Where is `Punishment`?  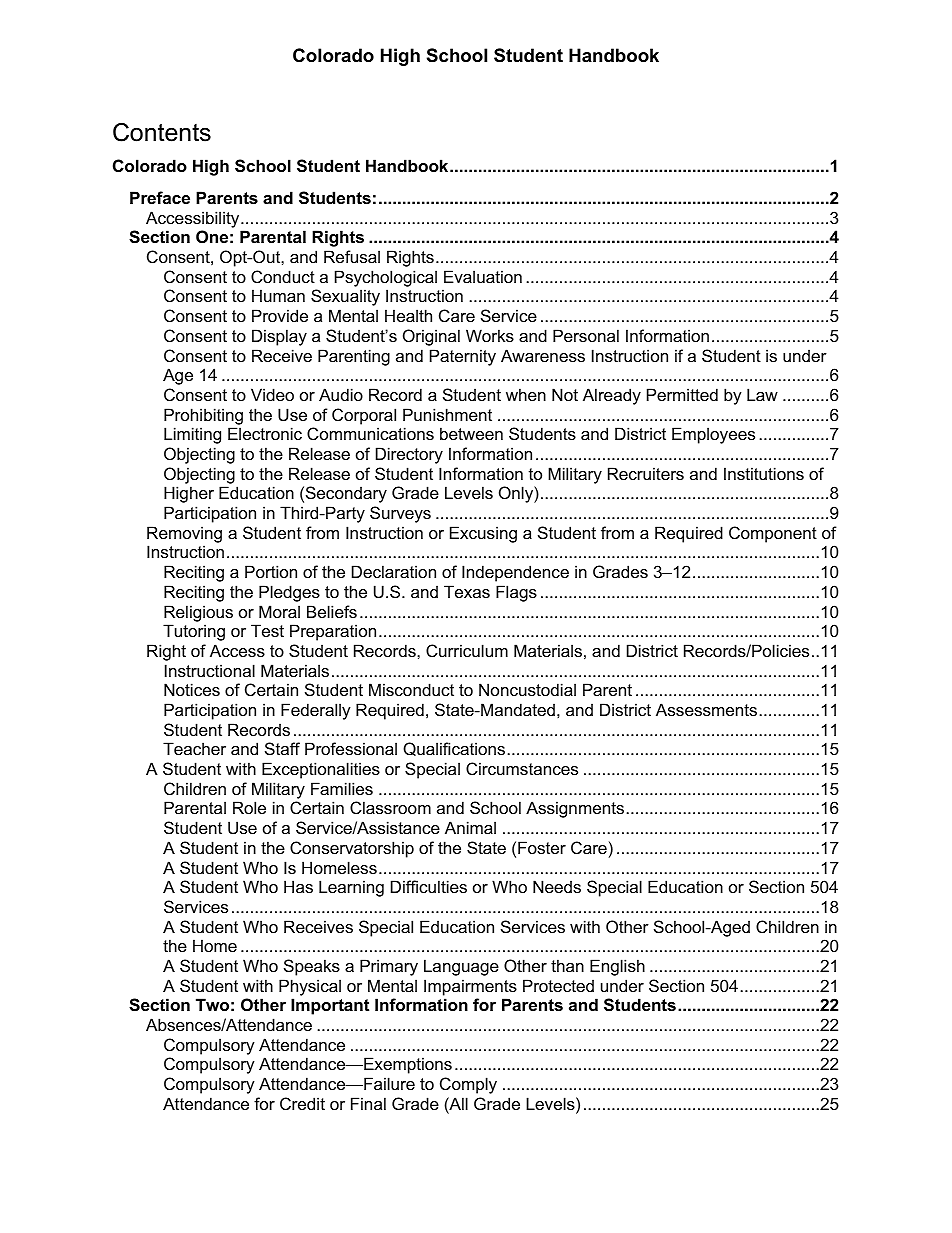
Punishment is located at coordinates (447, 414).
